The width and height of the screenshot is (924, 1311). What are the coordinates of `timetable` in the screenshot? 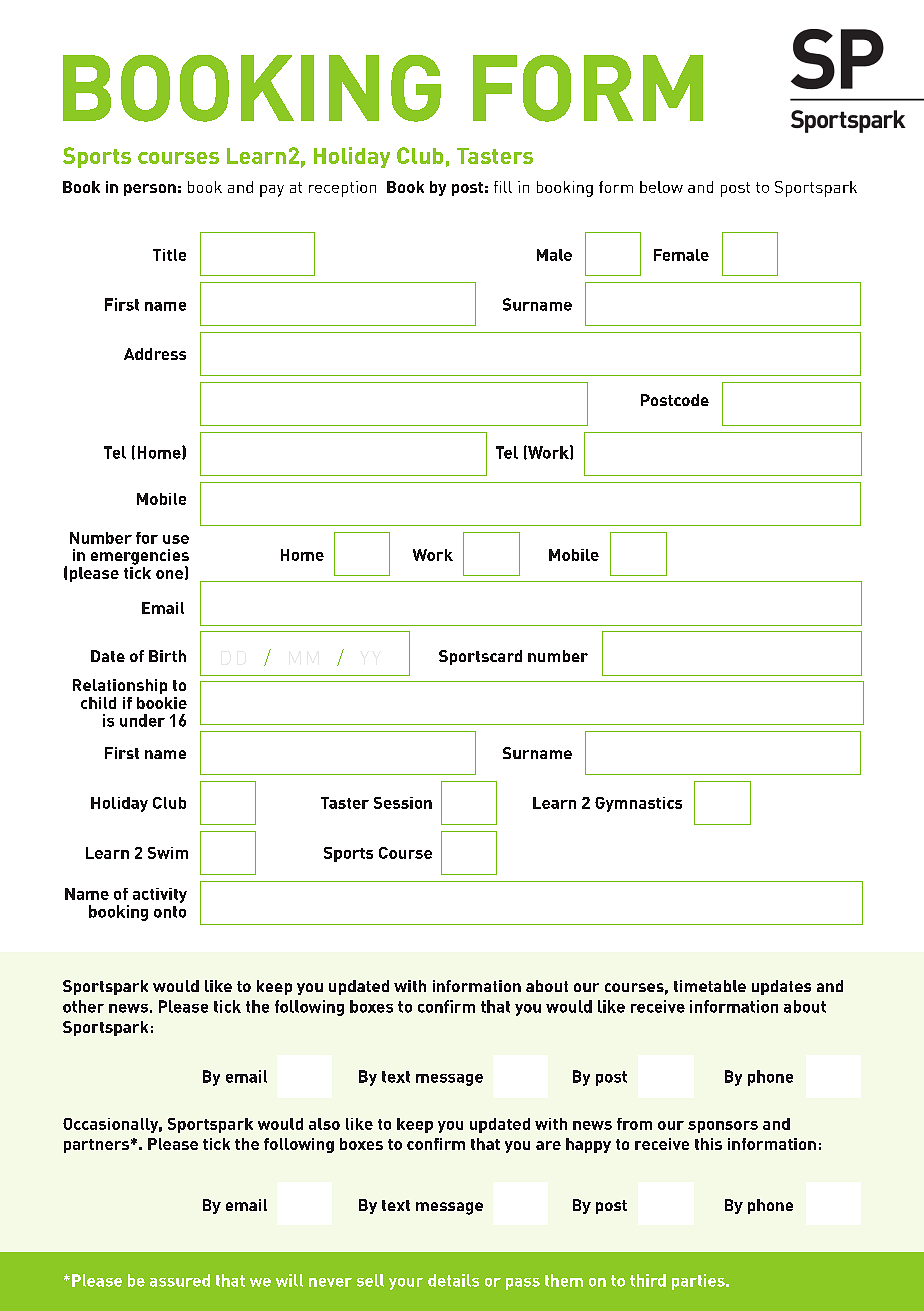 It's located at (710, 986).
